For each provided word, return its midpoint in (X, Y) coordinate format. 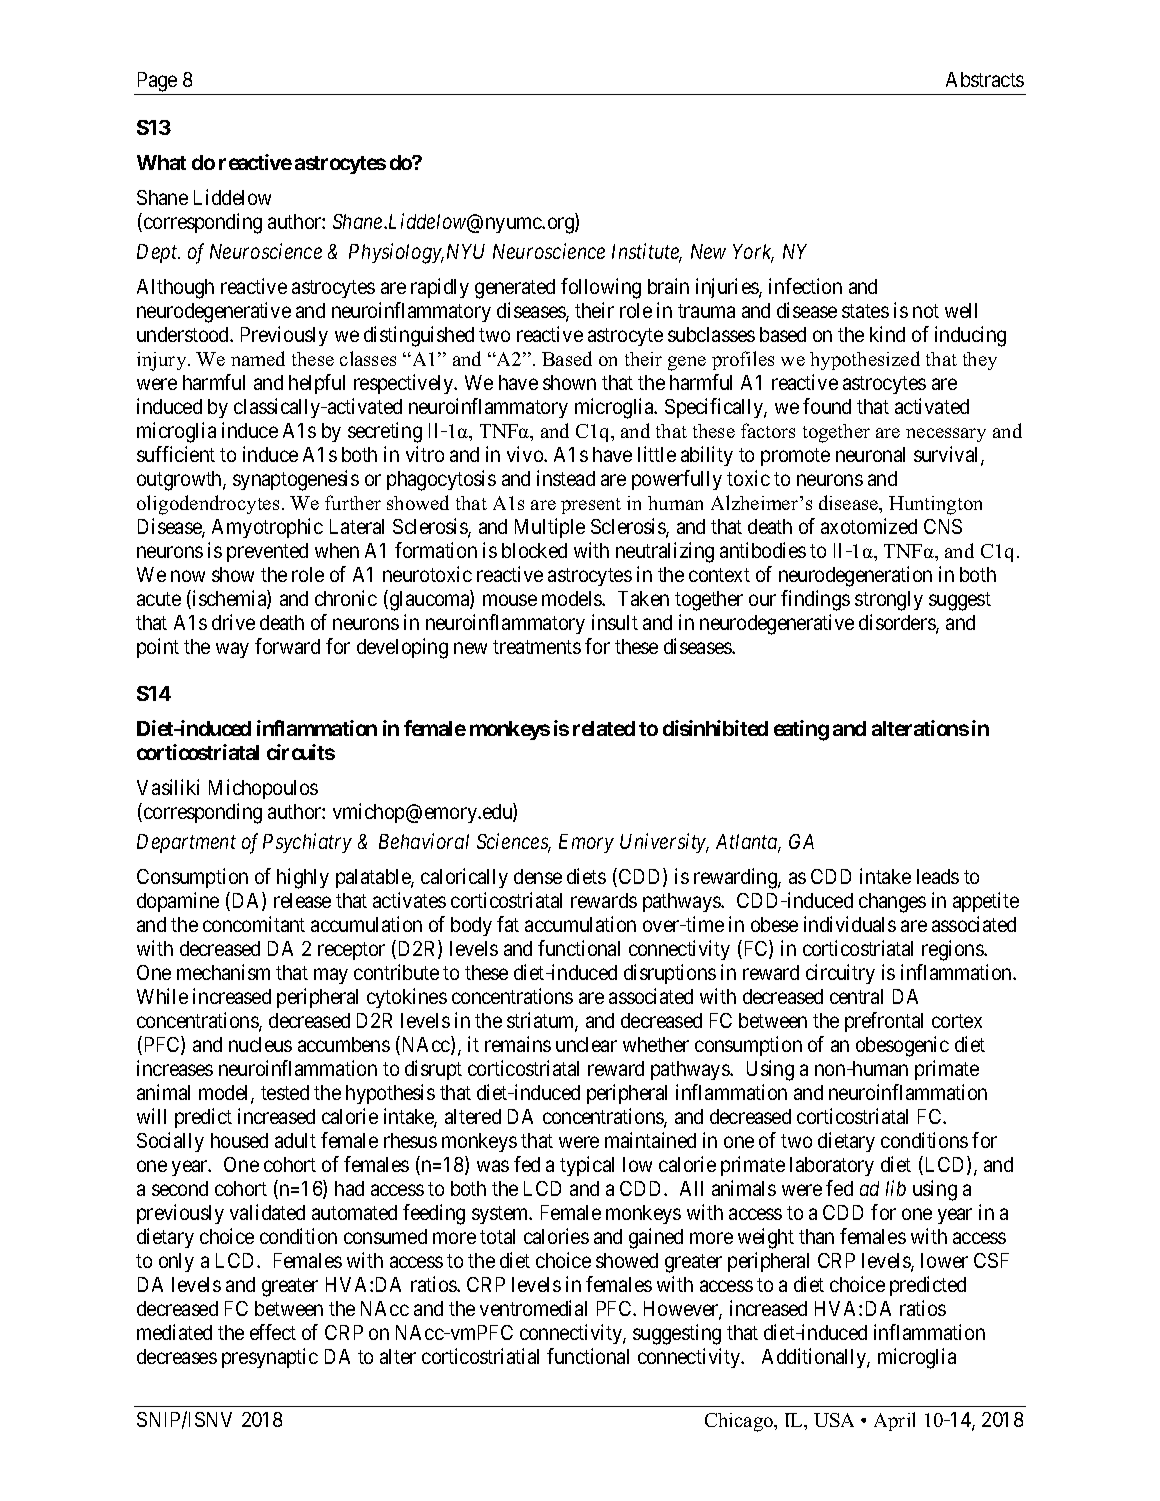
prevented (267, 552)
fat (508, 924)
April (894, 1421)
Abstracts (985, 79)
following (601, 288)
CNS (943, 526)
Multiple (550, 528)
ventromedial (533, 1308)
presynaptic (270, 1358)
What (161, 162)
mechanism (223, 972)
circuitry (840, 974)
